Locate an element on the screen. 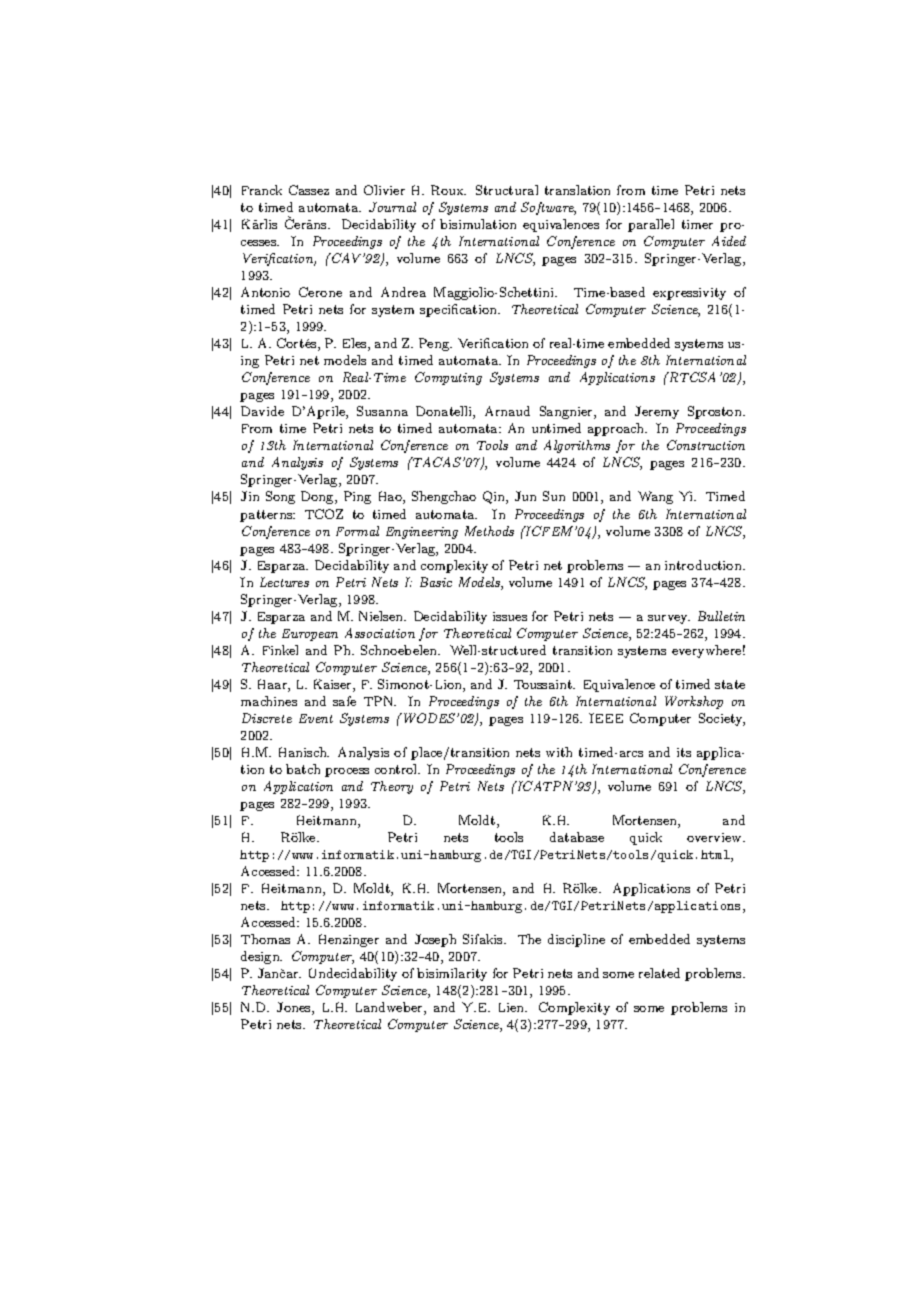 The width and height of the screenshot is (924, 1308). parallel is located at coordinates (651, 225).
